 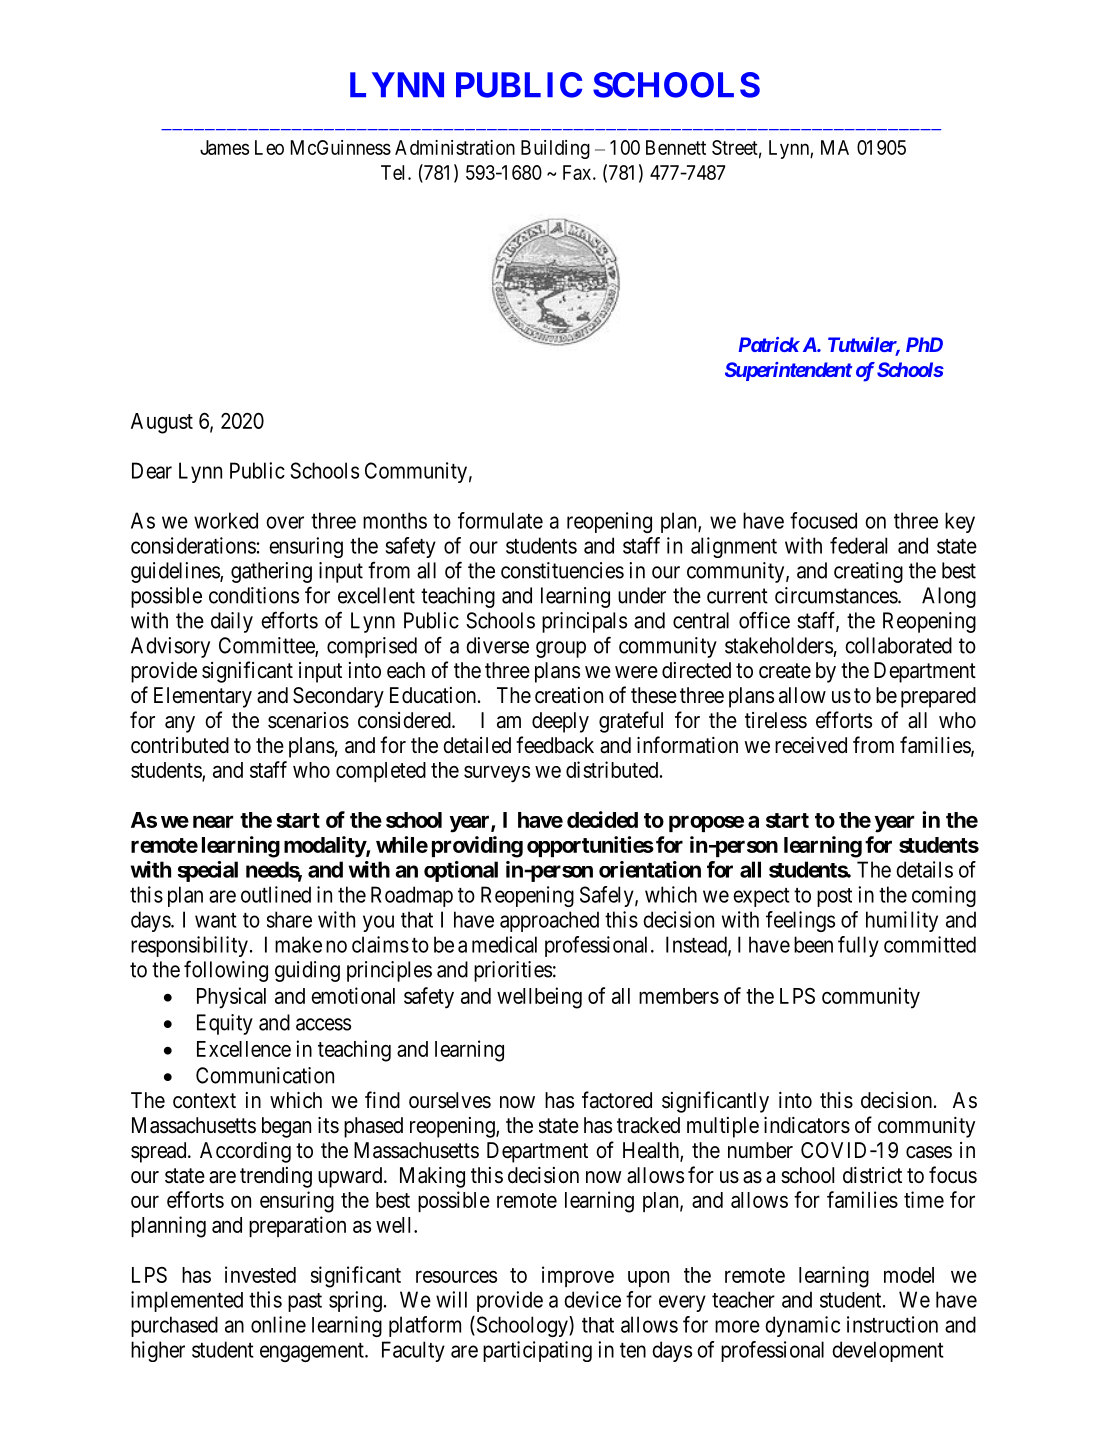 I want to click on creating, so click(x=868, y=572).
